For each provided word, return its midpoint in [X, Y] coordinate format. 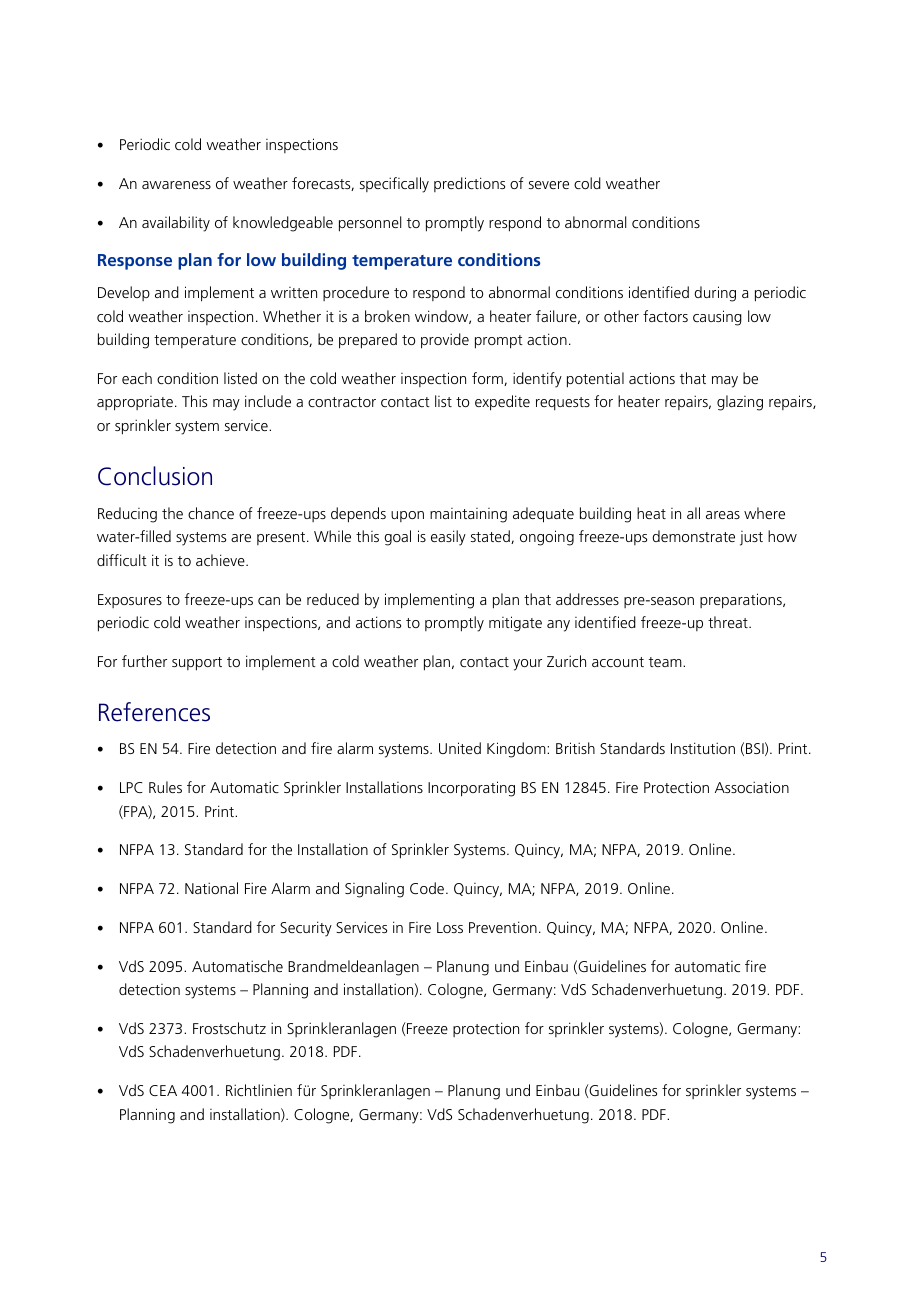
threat [729, 622]
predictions [469, 184]
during [715, 294]
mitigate [515, 624]
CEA [163, 1090]
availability [176, 224]
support [197, 664]
